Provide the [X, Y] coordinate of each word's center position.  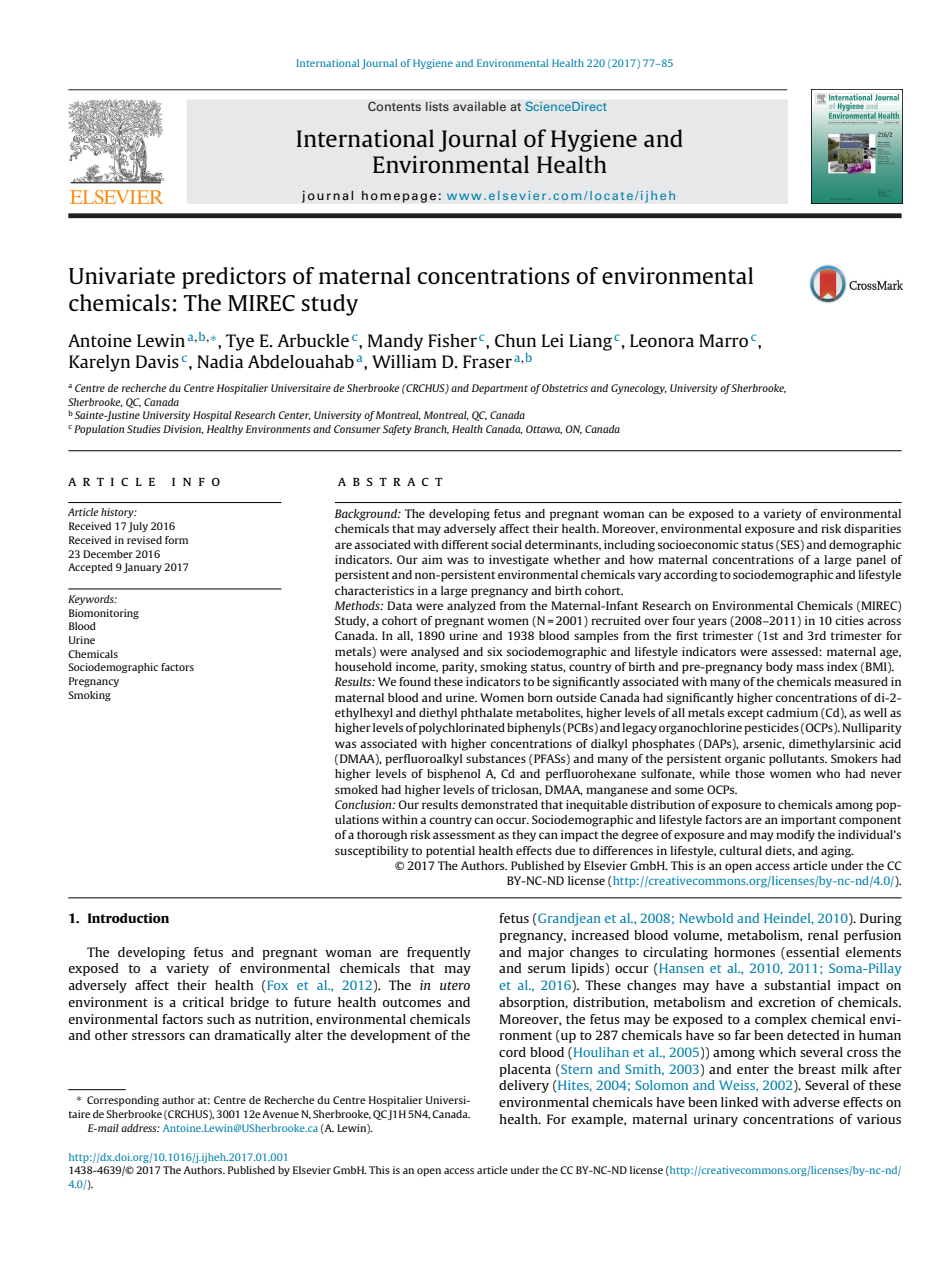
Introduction [128, 918]
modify [795, 836]
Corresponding [123, 1101]
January [143, 568]
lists [437, 106]
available [479, 106]
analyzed [471, 607]
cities [849, 620]
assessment [464, 835]
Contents [394, 106]
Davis [157, 361]
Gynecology [639, 389]
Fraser [487, 361]
